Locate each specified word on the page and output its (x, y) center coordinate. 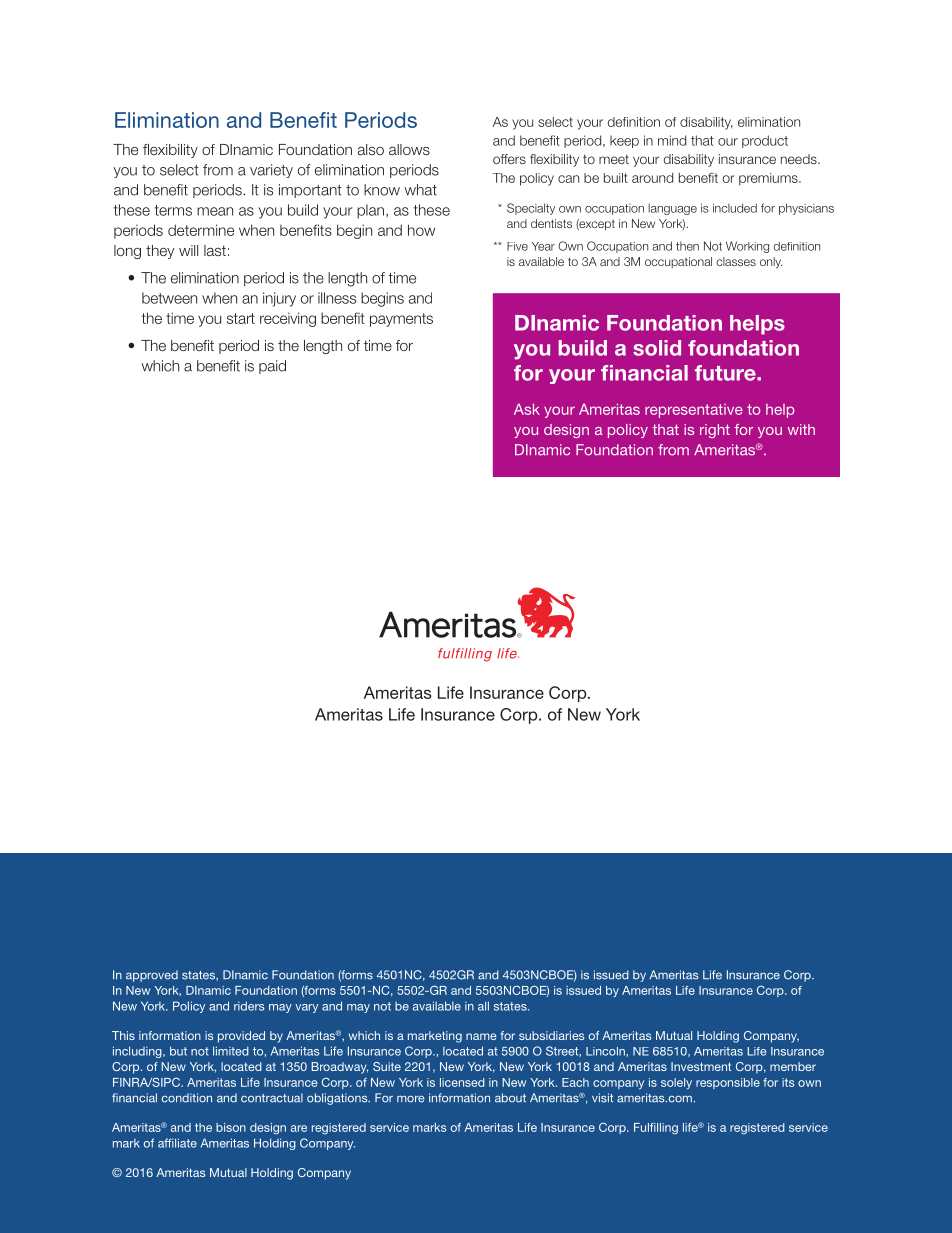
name (481, 1036)
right (715, 431)
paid (272, 367)
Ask (527, 409)
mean (215, 211)
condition (187, 1098)
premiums (769, 179)
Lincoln (606, 1051)
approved (152, 976)
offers (509, 159)
